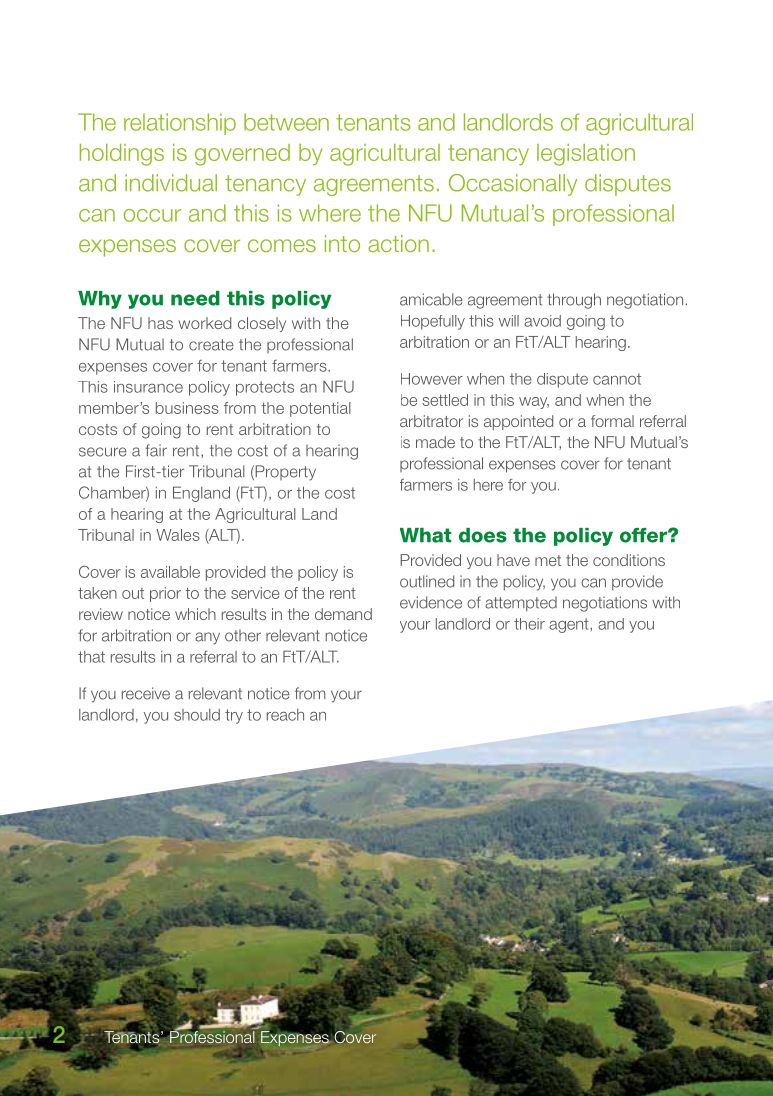  What do you see at coordinates (285, 715) in the page?
I see `reach` at bounding box center [285, 715].
